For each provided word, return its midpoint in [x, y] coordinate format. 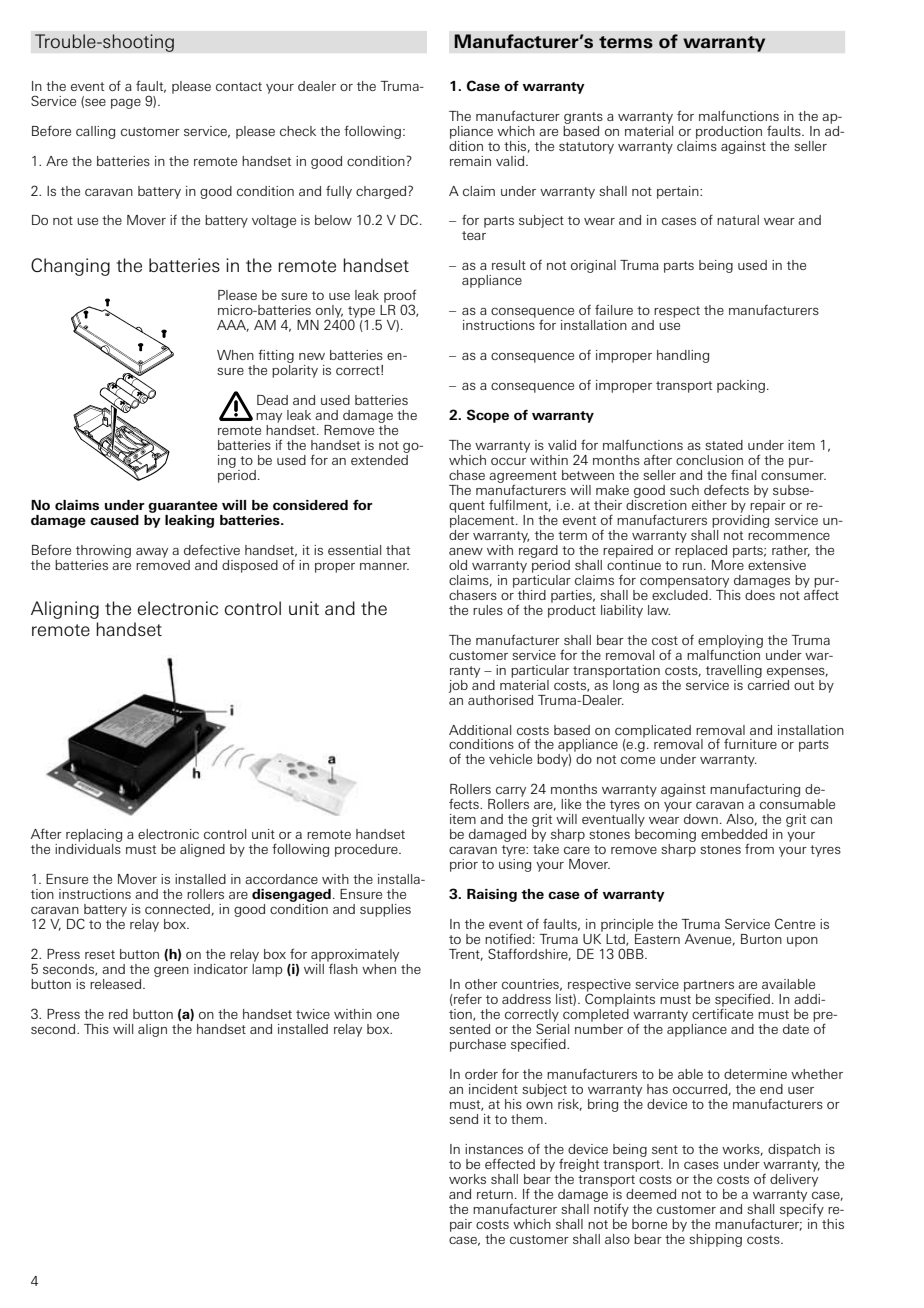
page [126, 104]
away [152, 553]
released [115, 984]
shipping [715, 1240]
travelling [734, 671]
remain [470, 161]
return [495, 1194]
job [458, 686]
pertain [679, 192]
